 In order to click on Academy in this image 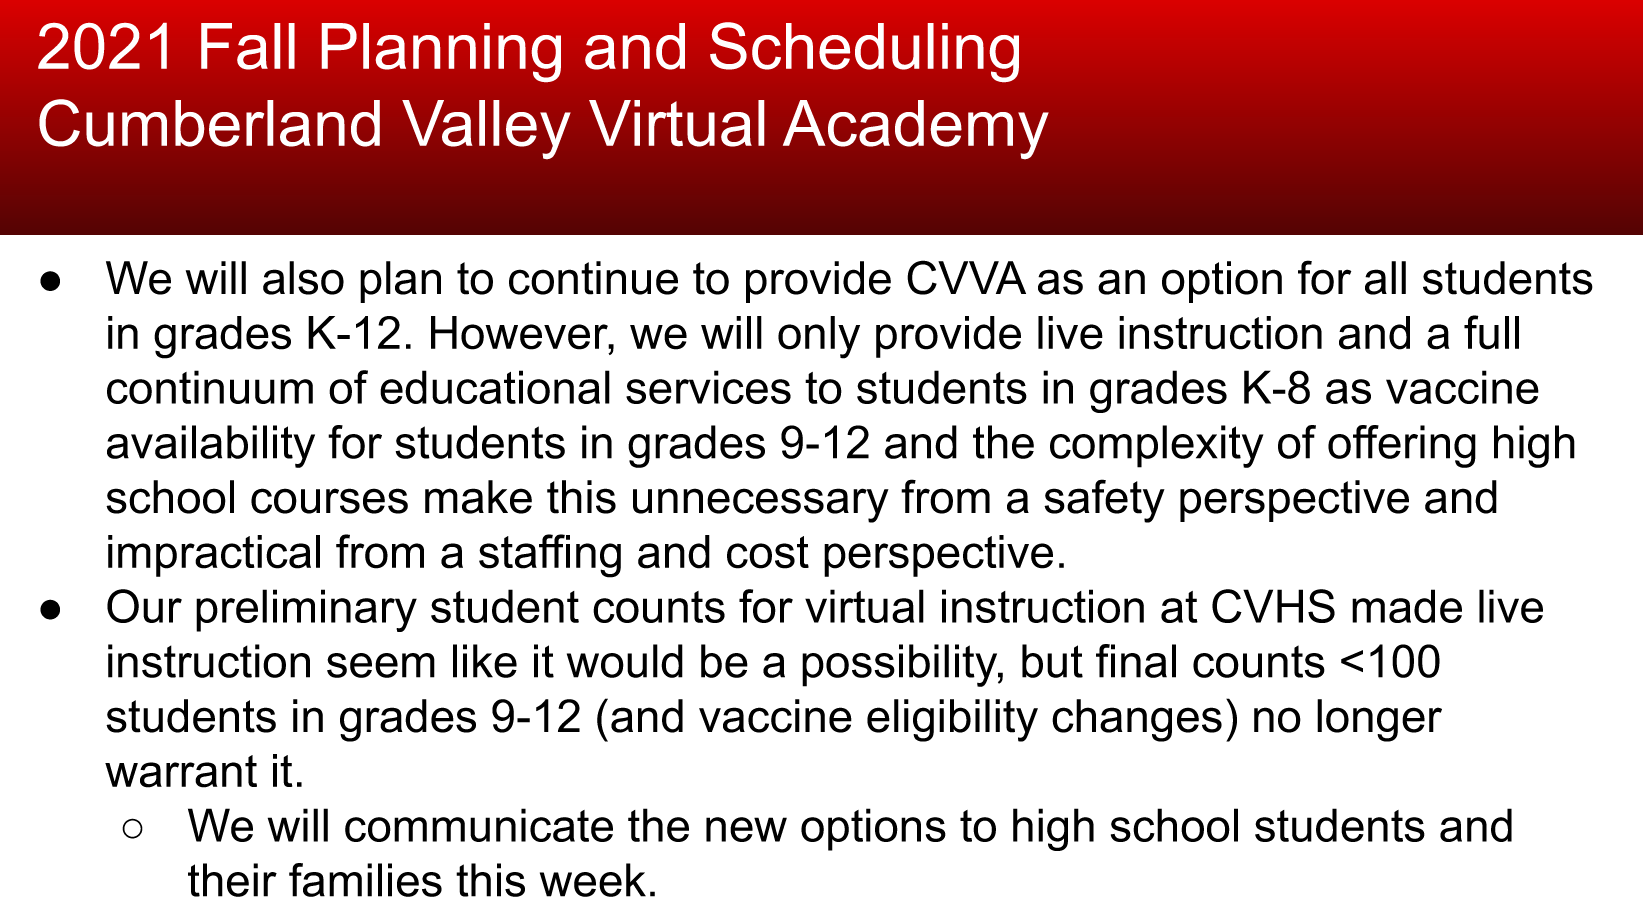, I will do `click(916, 129)`.
